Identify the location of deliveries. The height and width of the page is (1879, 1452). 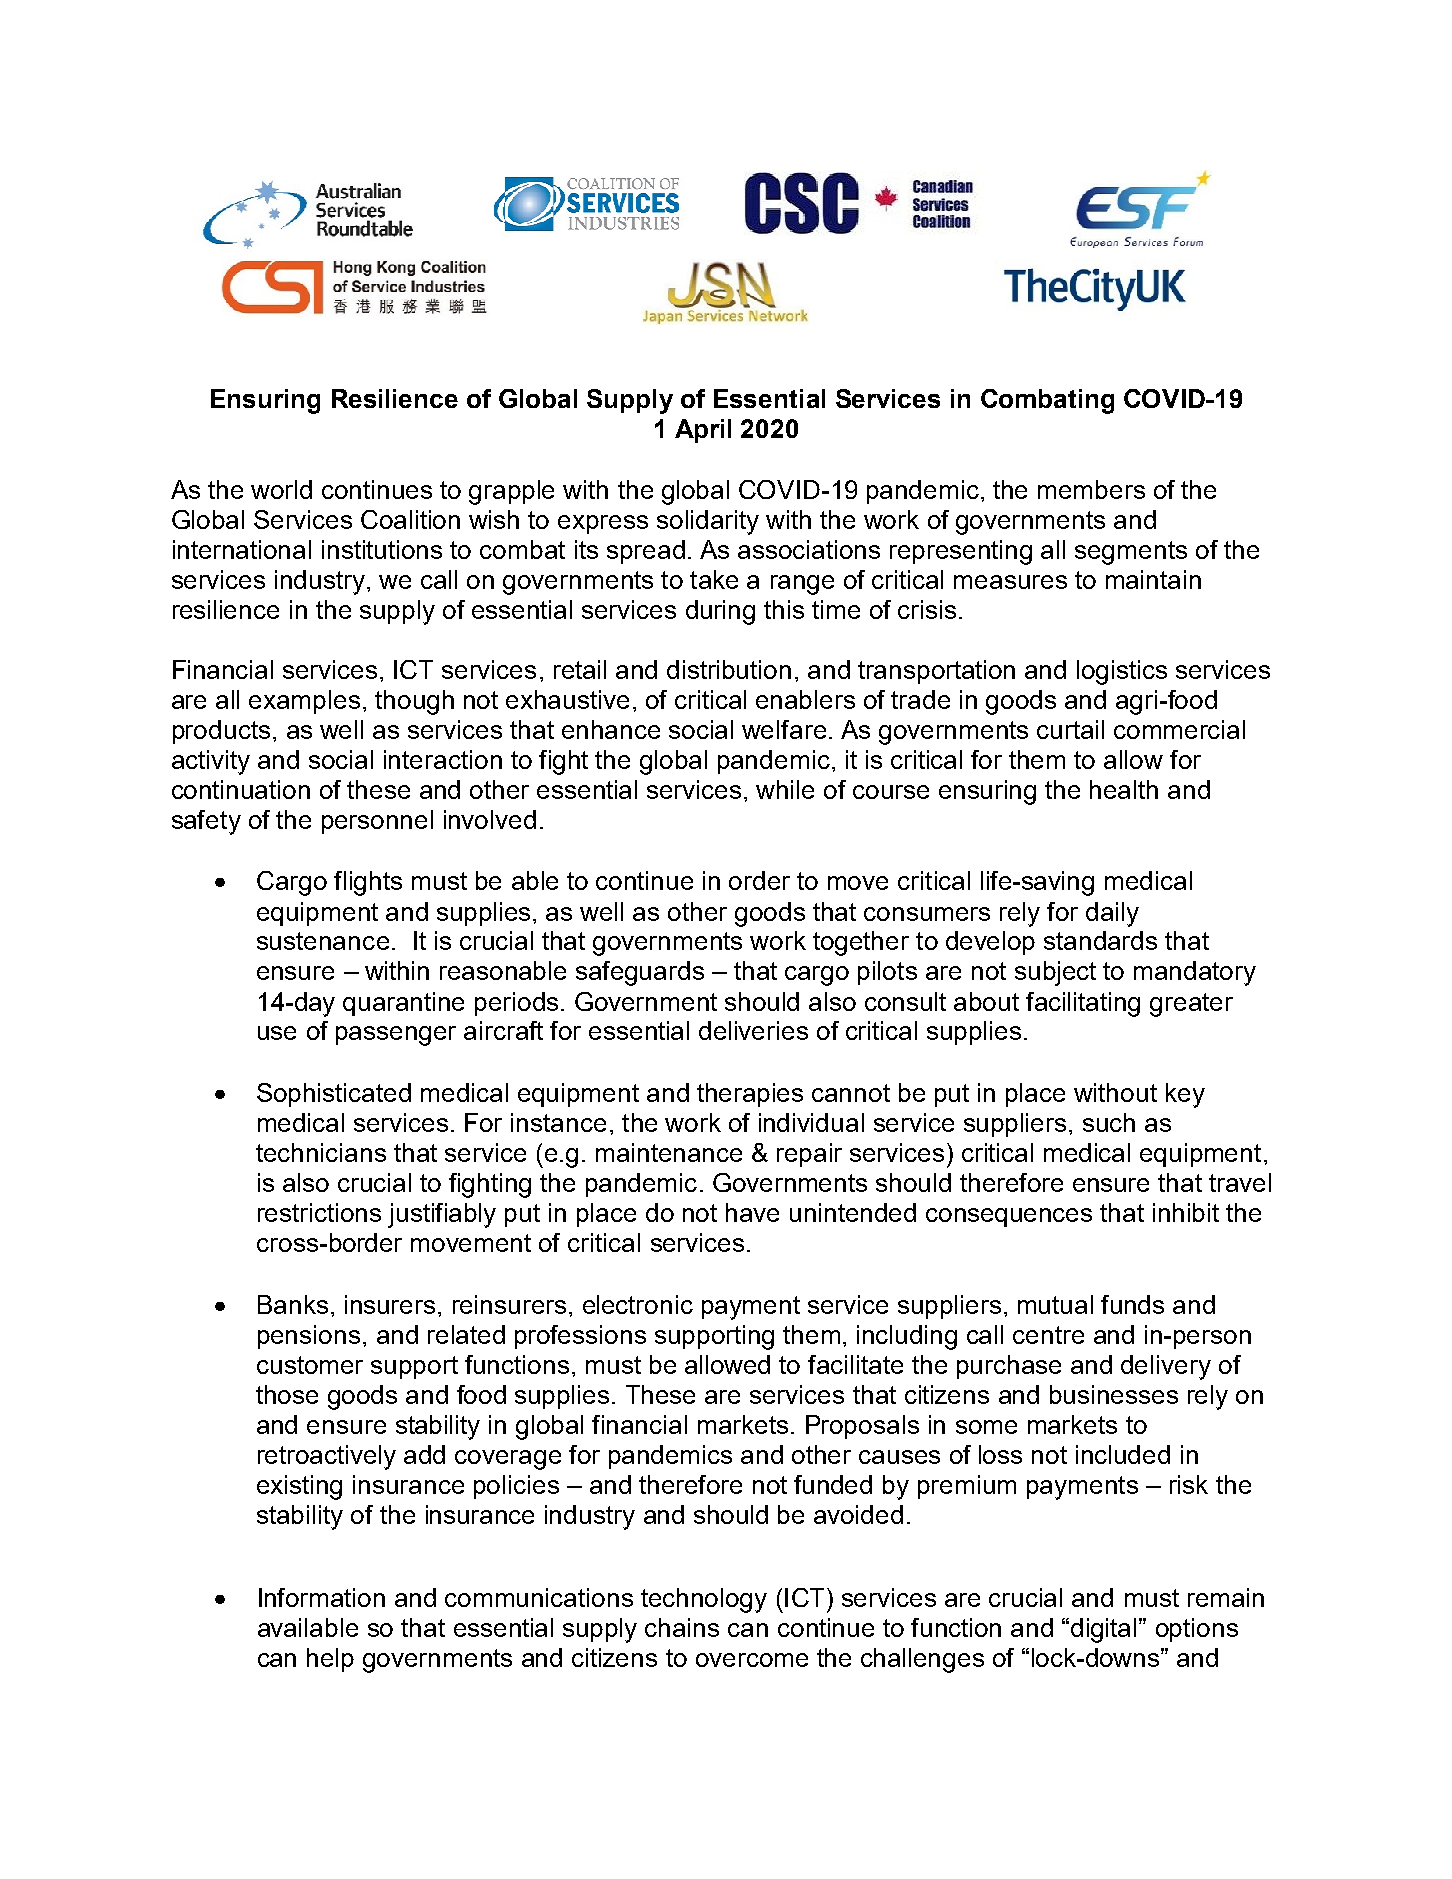
(753, 1030).
